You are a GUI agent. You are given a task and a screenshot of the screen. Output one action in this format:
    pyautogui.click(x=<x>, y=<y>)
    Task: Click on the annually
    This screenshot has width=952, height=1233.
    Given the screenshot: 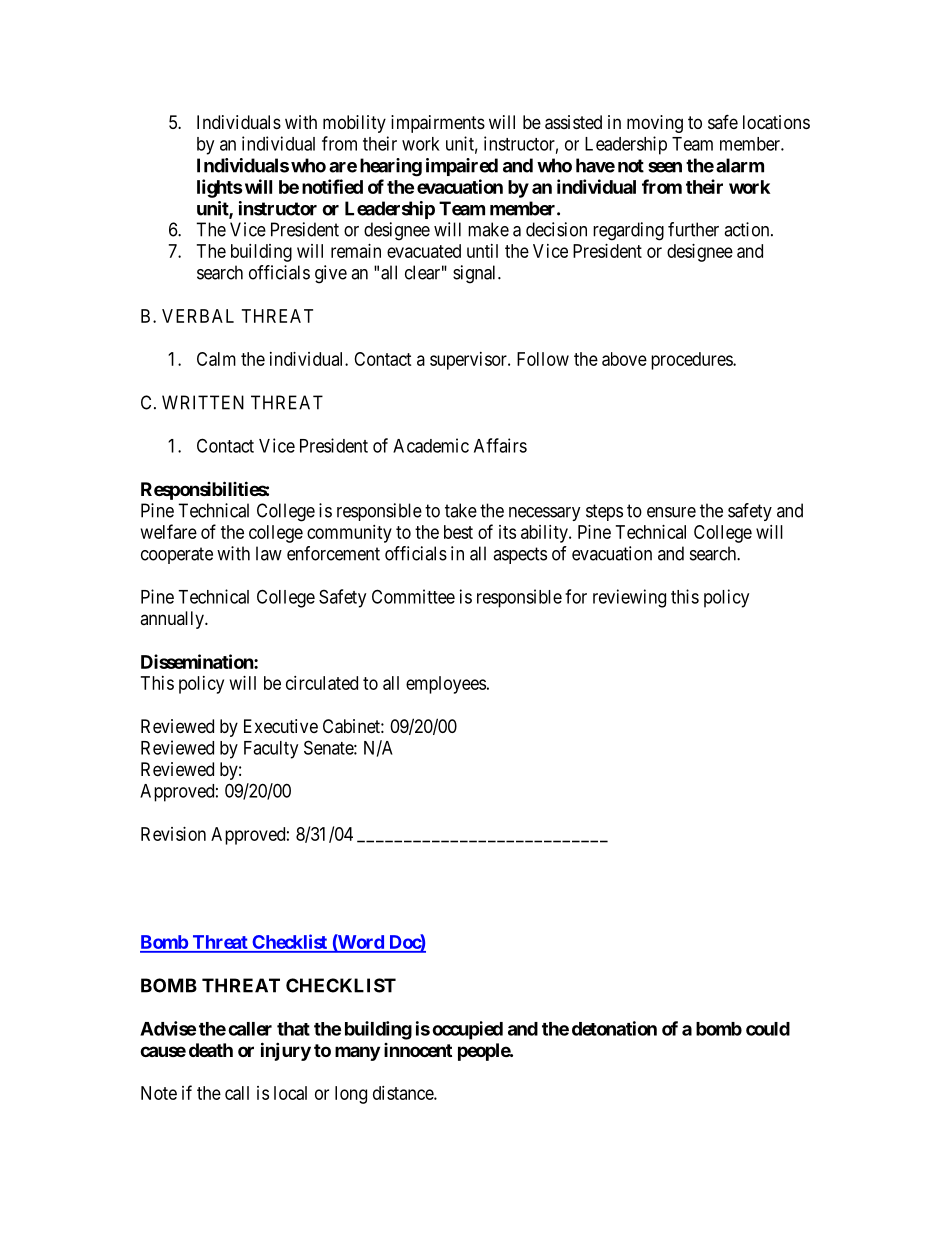 What is the action you would take?
    pyautogui.click(x=173, y=620)
